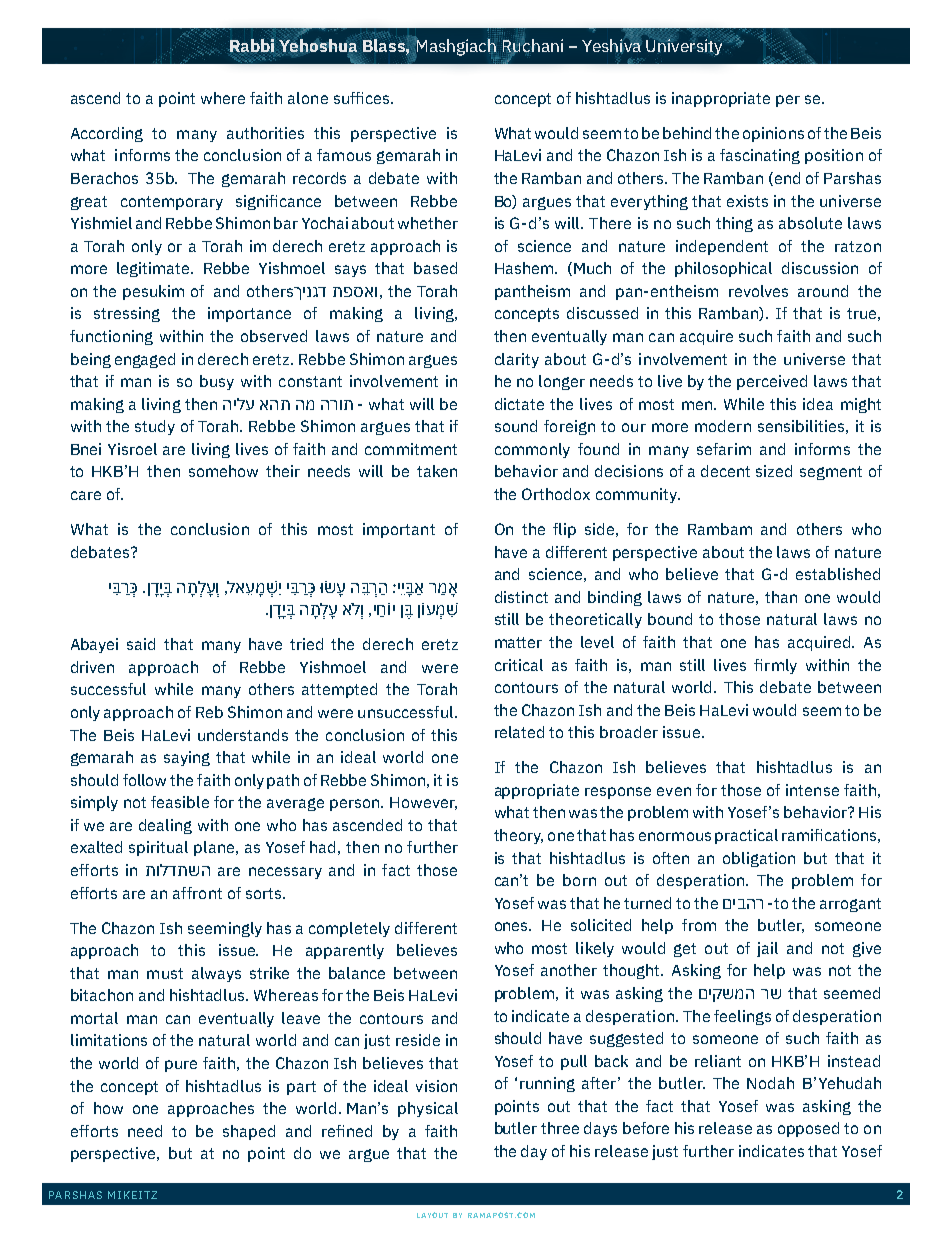 The image size is (952, 1233). I want to click on opinions, so click(773, 134).
